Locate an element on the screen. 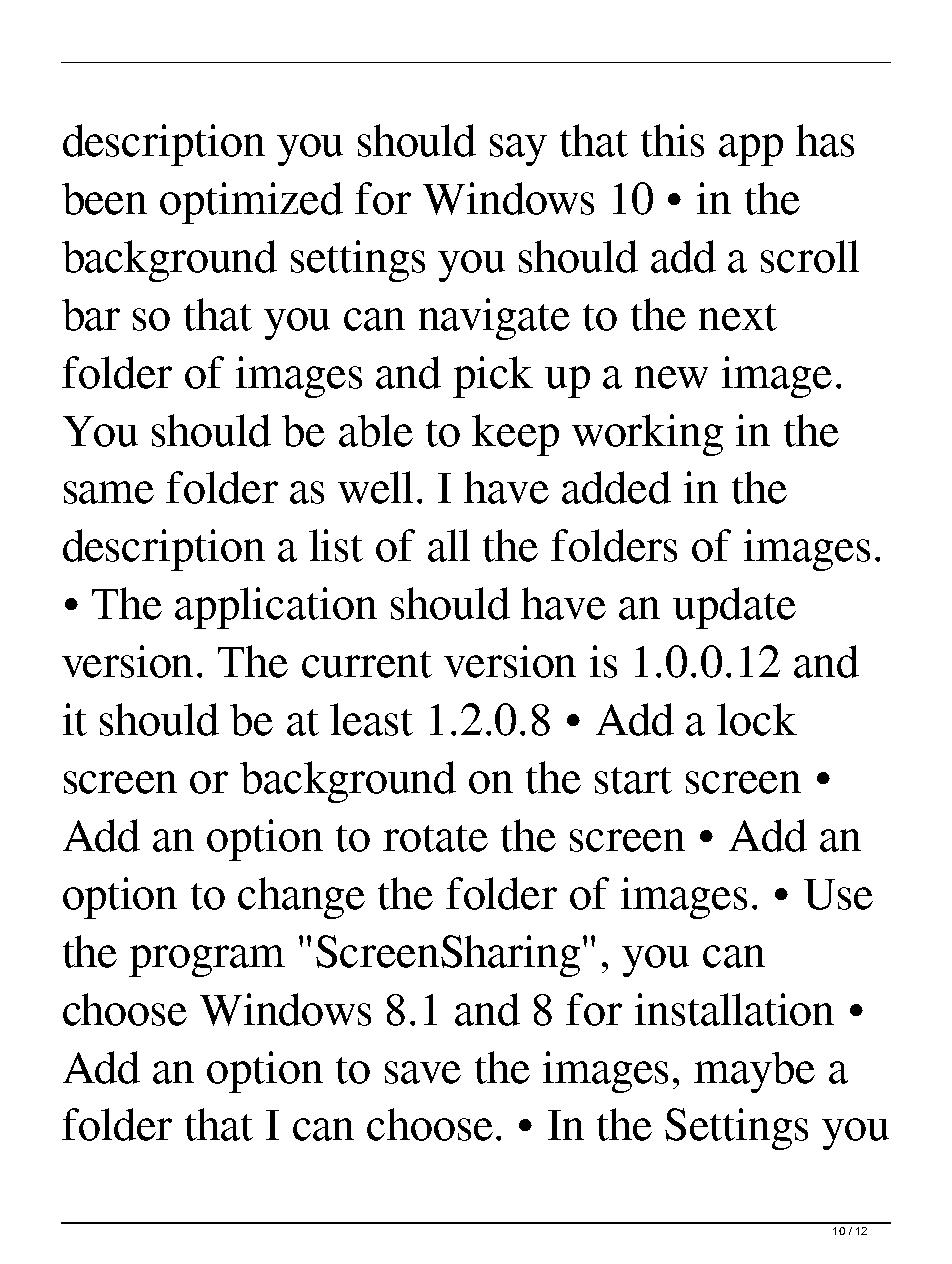  has is located at coordinates (825, 140).
